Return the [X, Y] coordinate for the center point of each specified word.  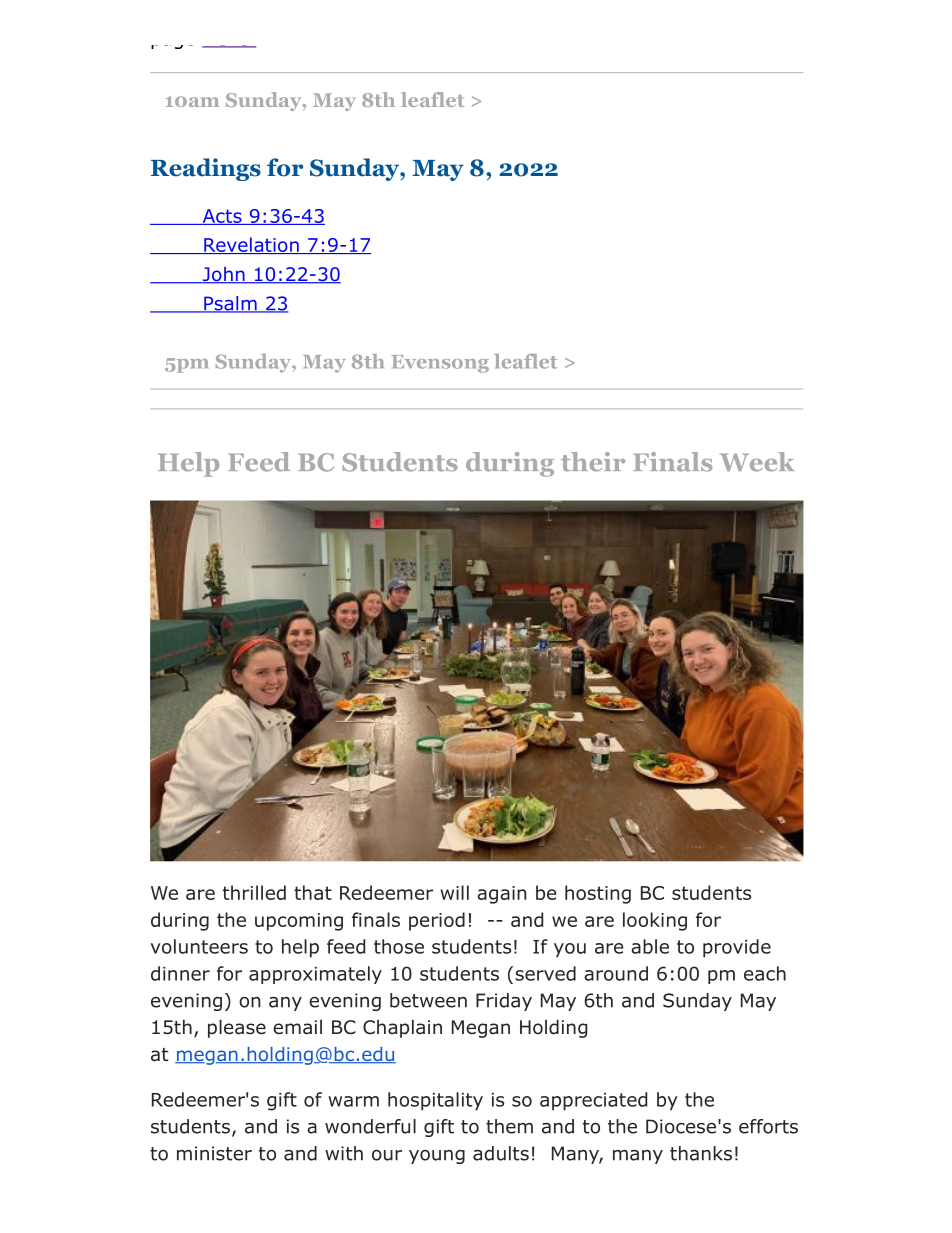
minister [214, 1153]
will [454, 892]
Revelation [251, 245]
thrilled [254, 892]
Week [757, 462]
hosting [598, 894]
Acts [222, 217]
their [593, 462]
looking [655, 921]
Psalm [230, 304]
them [509, 1126]
